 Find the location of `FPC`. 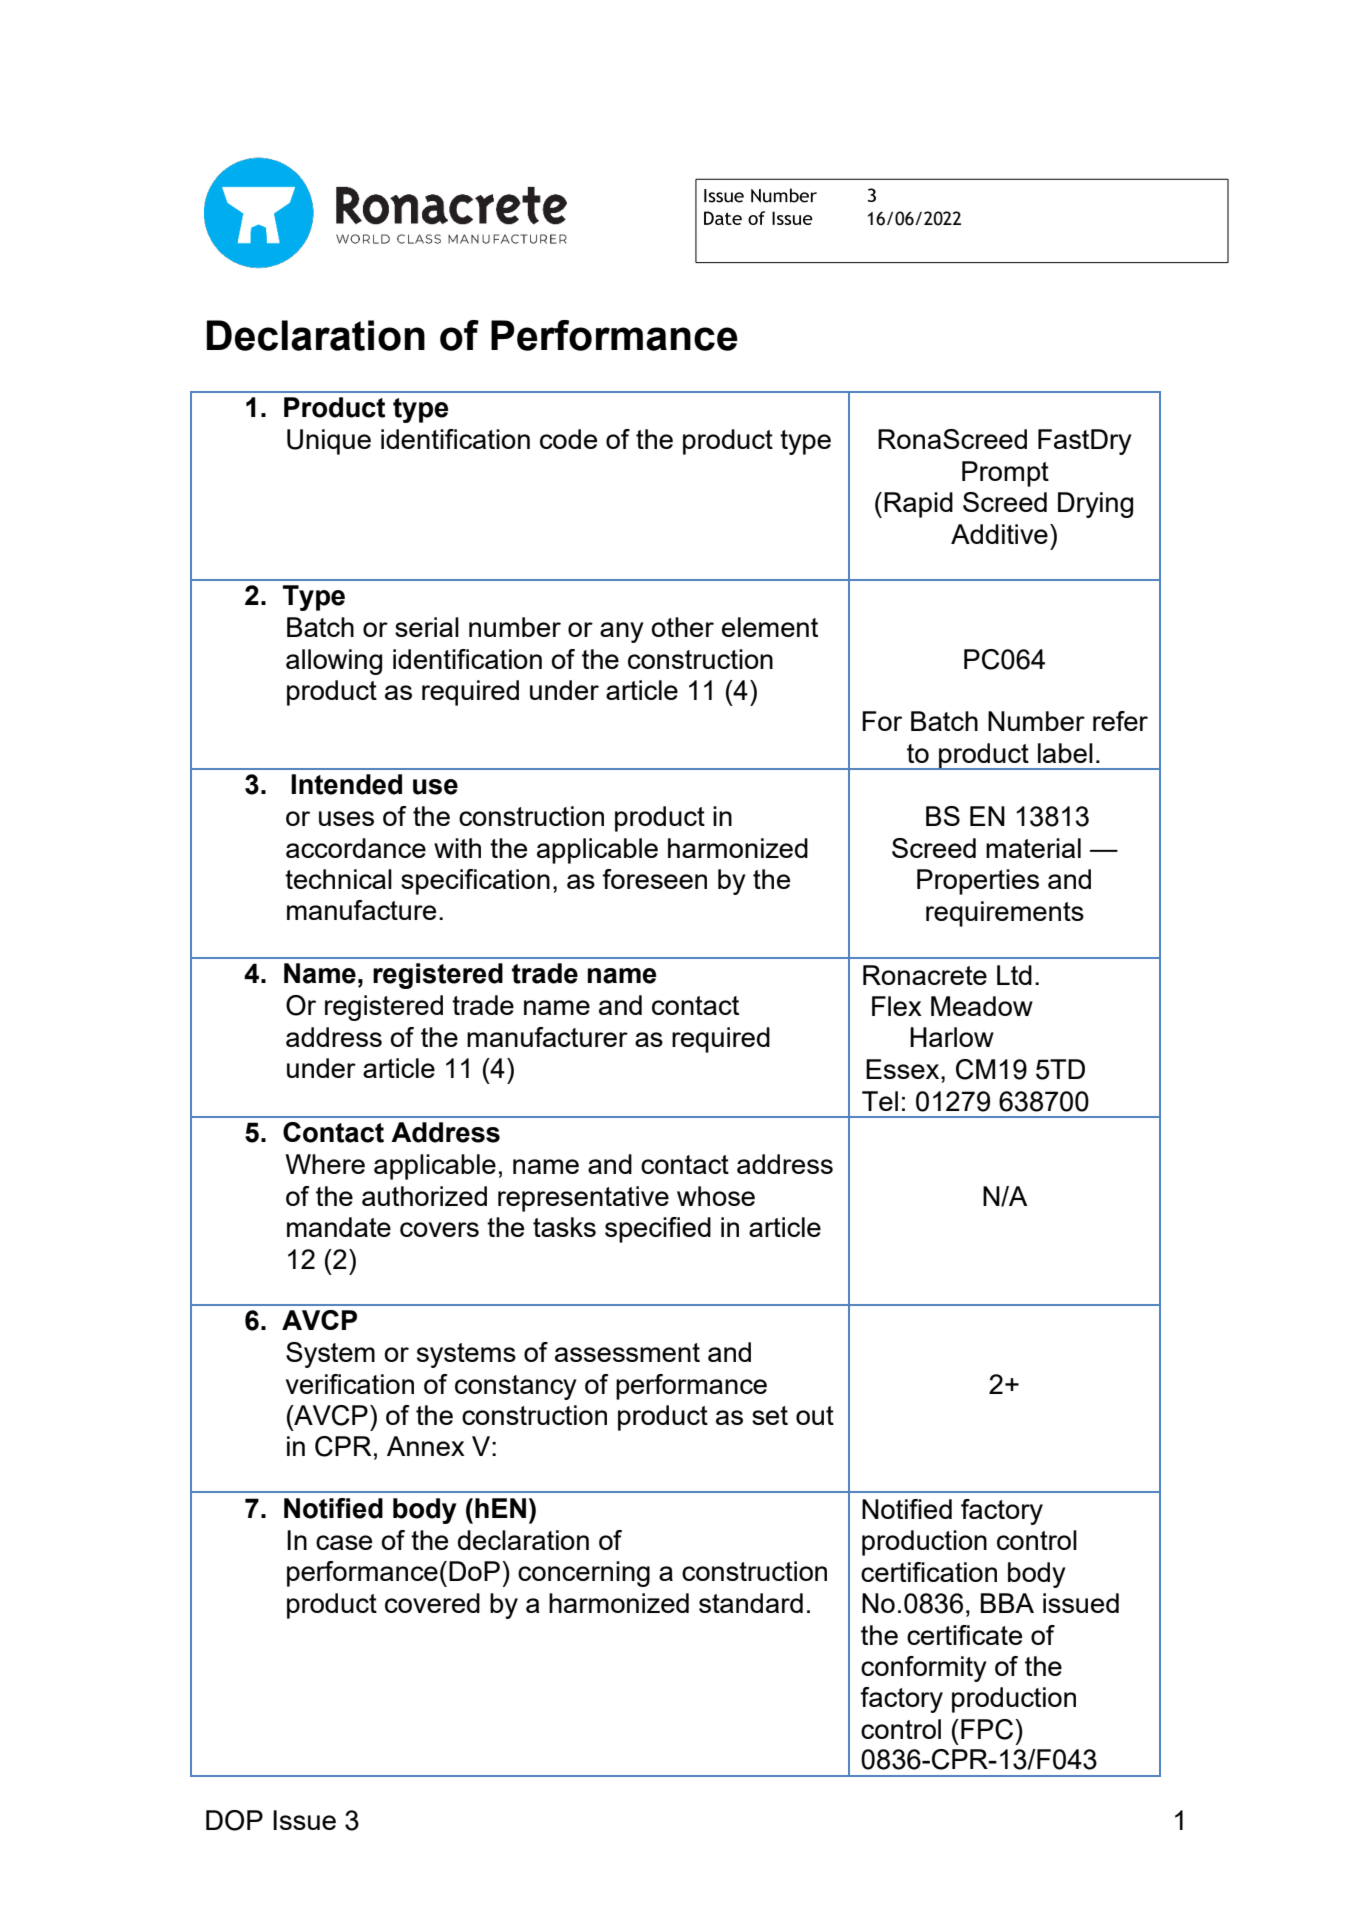

FPC is located at coordinates (987, 1729).
